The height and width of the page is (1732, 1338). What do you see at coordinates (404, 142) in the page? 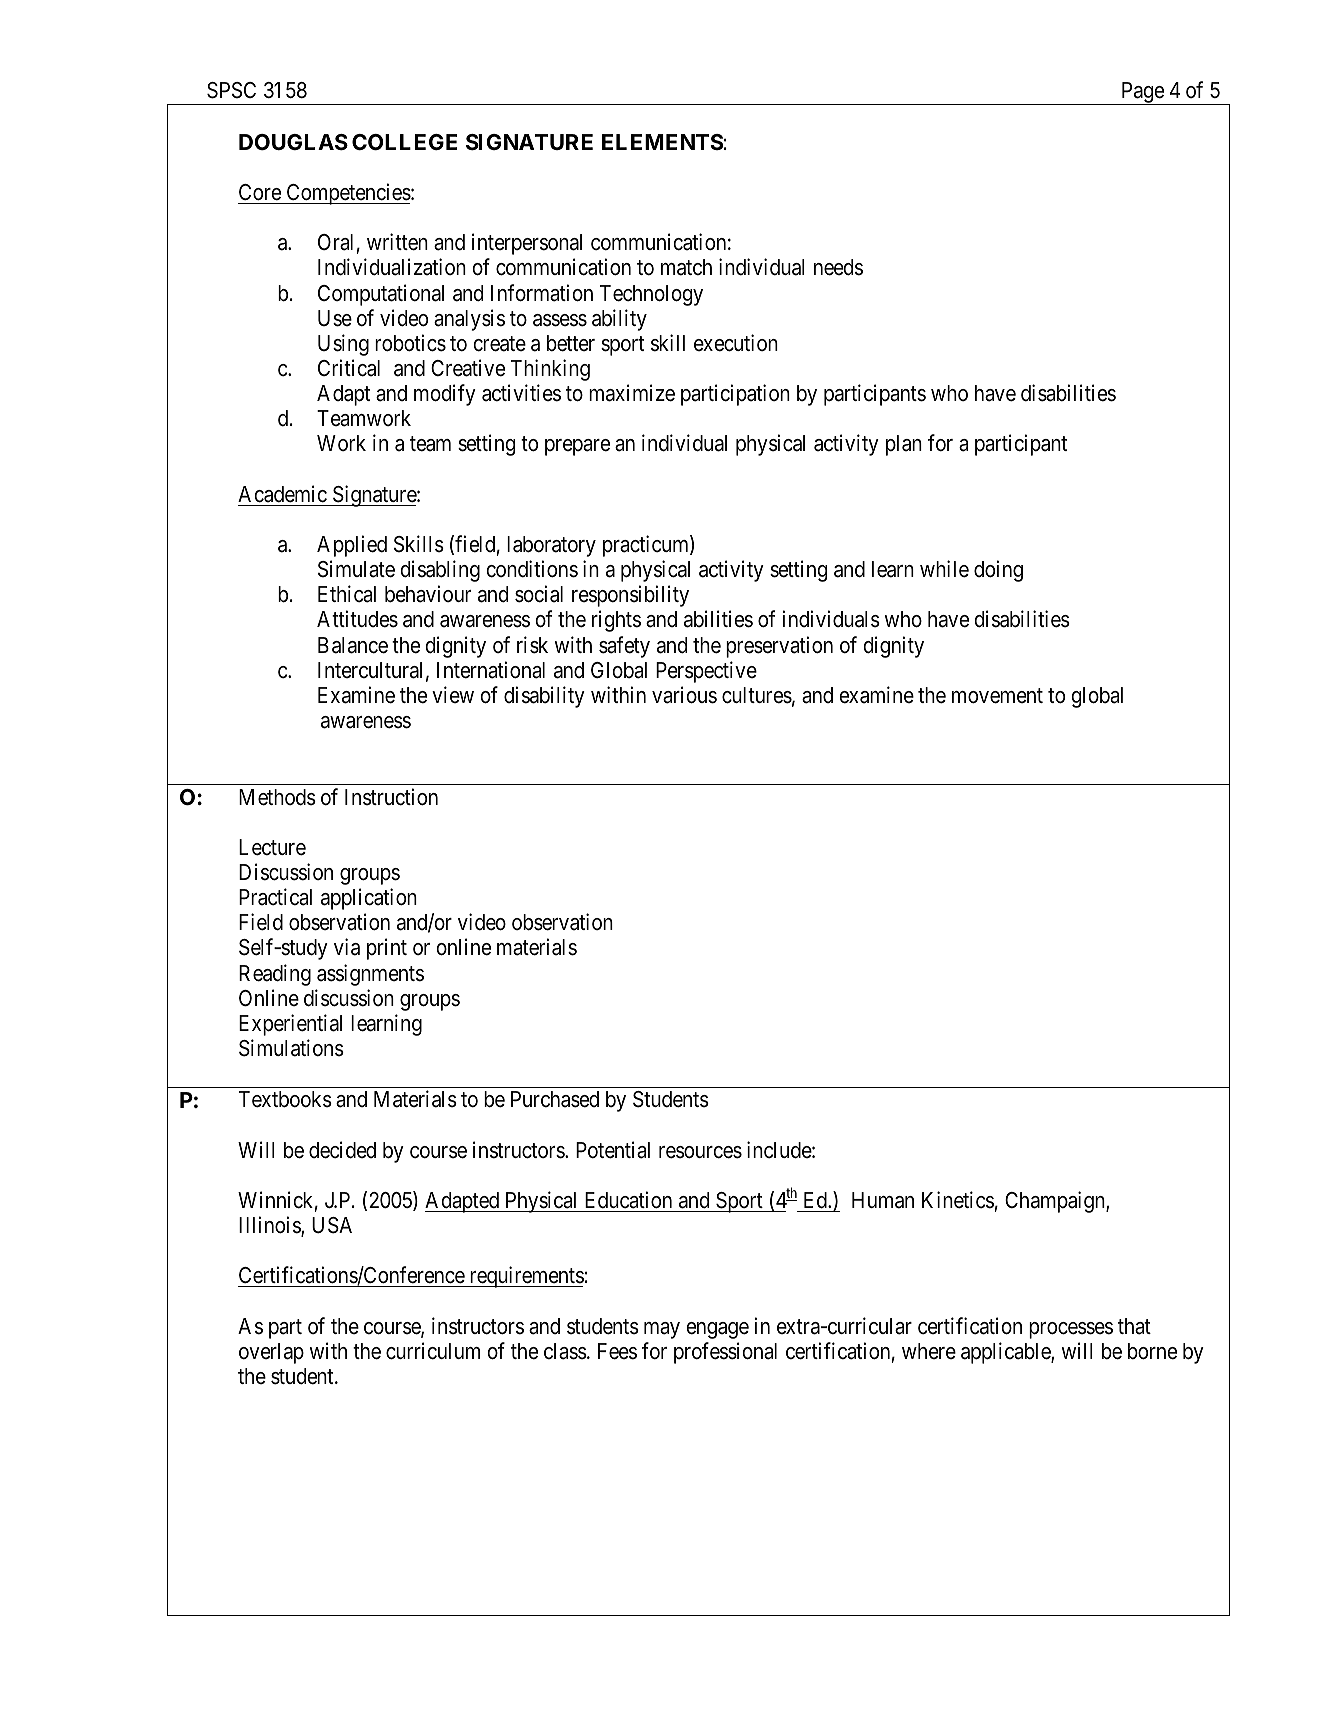
I see `COLLEGE` at bounding box center [404, 142].
